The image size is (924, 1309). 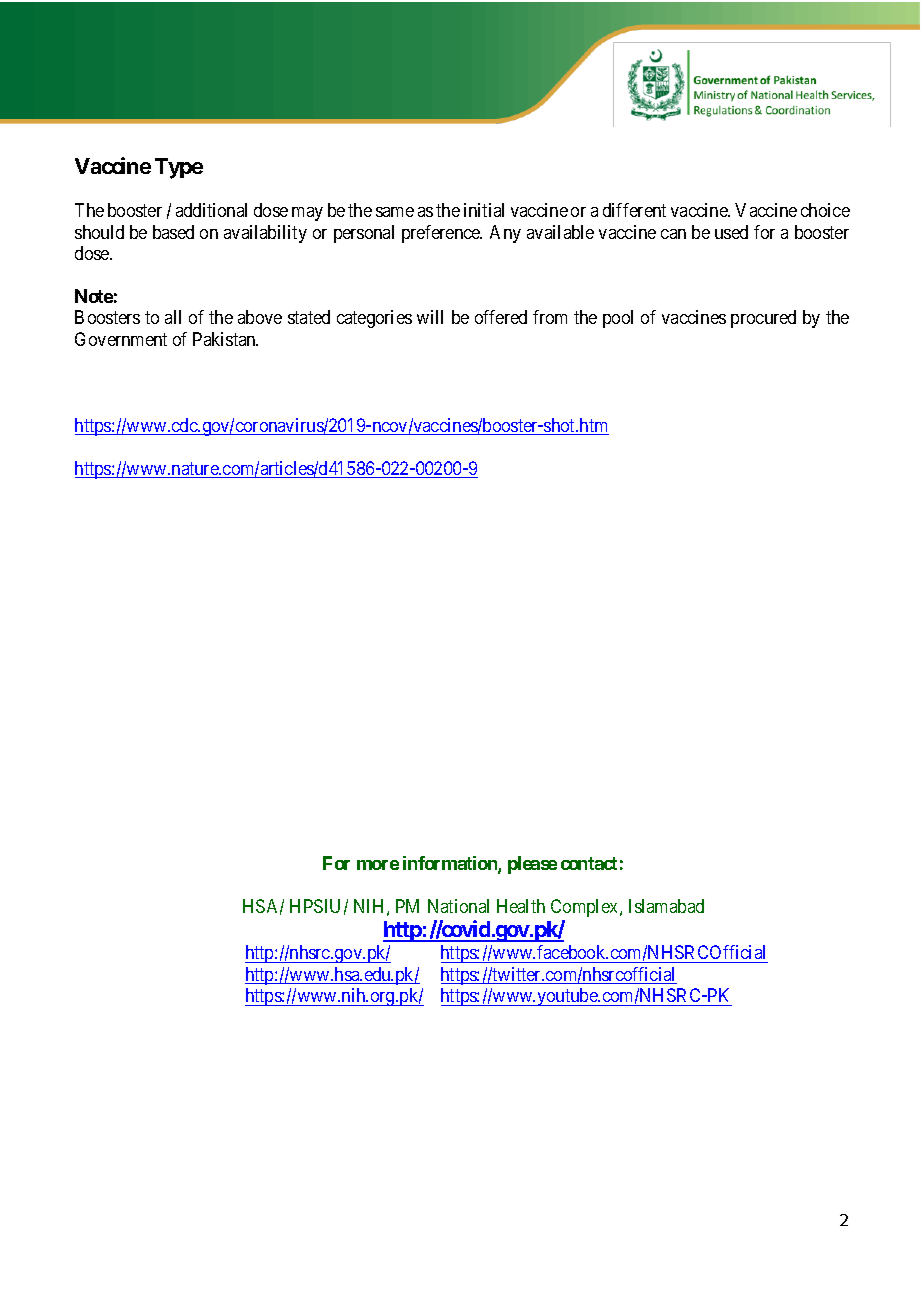 I want to click on please, so click(x=532, y=865).
